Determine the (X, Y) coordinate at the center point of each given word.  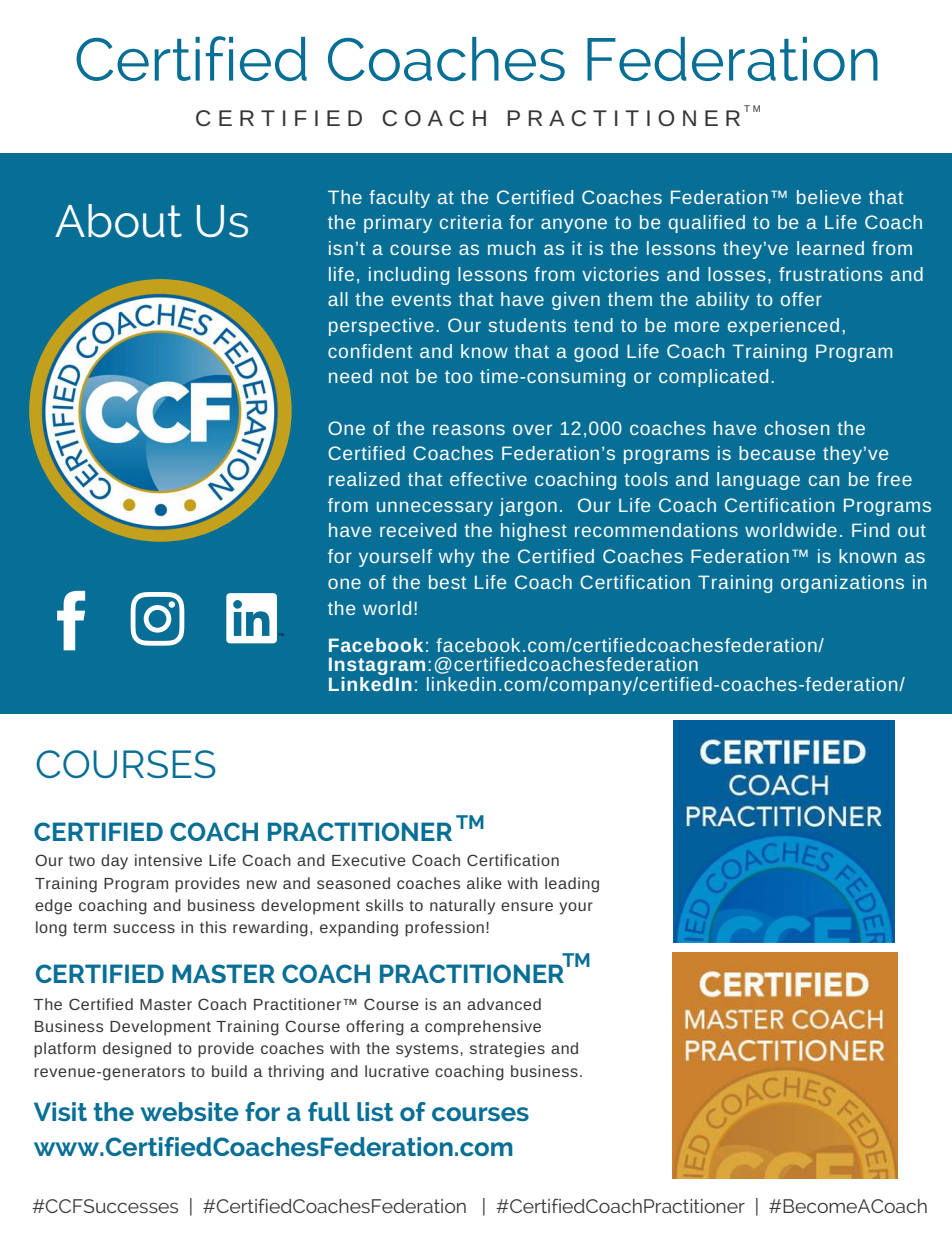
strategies (507, 1050)
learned (830, 248)
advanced (504, 1004)
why (457, 558)
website (190, 1111)
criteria (471, 222)
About (118, 221)
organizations (842, 584)
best (448, 582)
